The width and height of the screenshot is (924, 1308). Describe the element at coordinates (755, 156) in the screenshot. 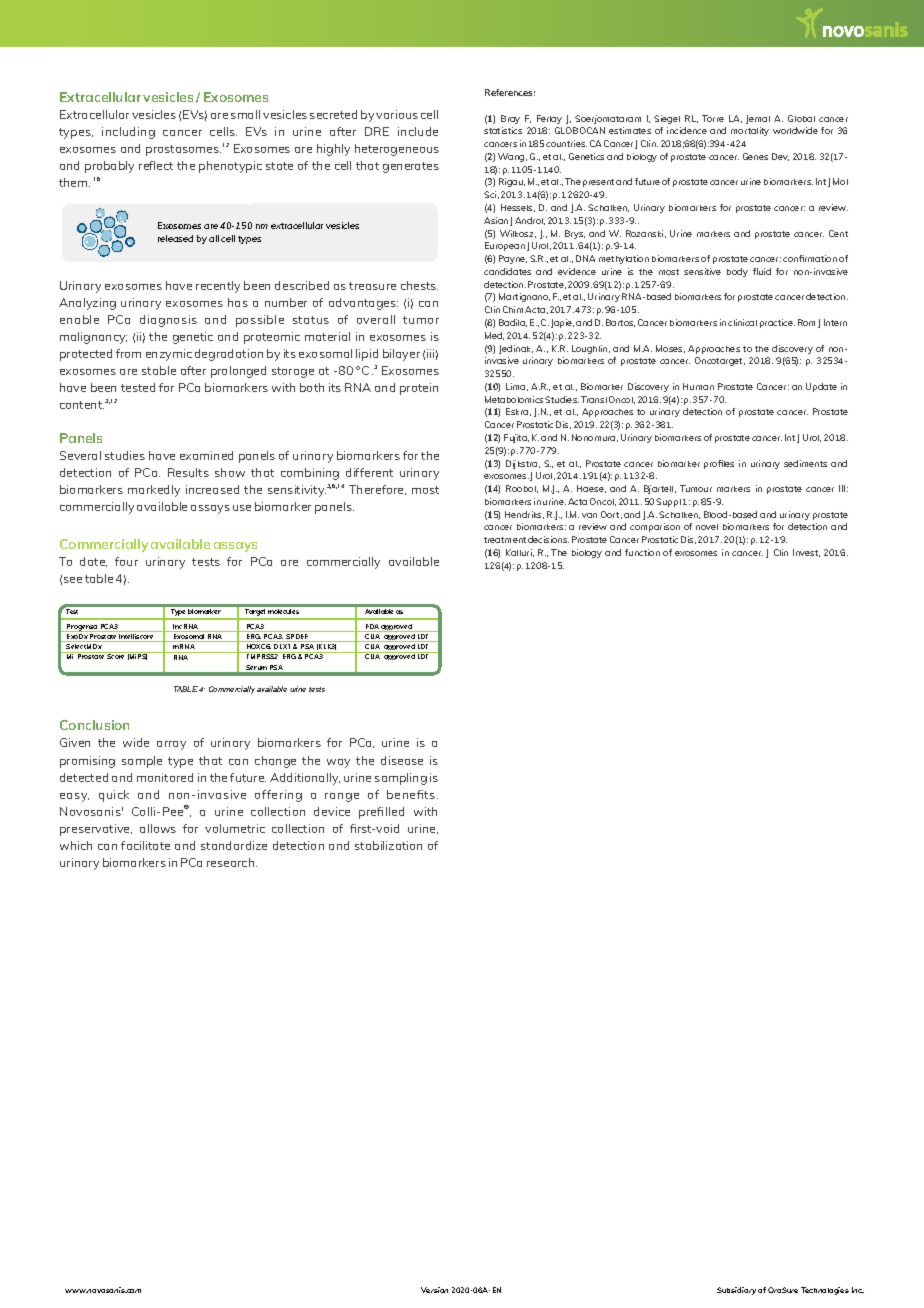

I see `Genes` at that location.
